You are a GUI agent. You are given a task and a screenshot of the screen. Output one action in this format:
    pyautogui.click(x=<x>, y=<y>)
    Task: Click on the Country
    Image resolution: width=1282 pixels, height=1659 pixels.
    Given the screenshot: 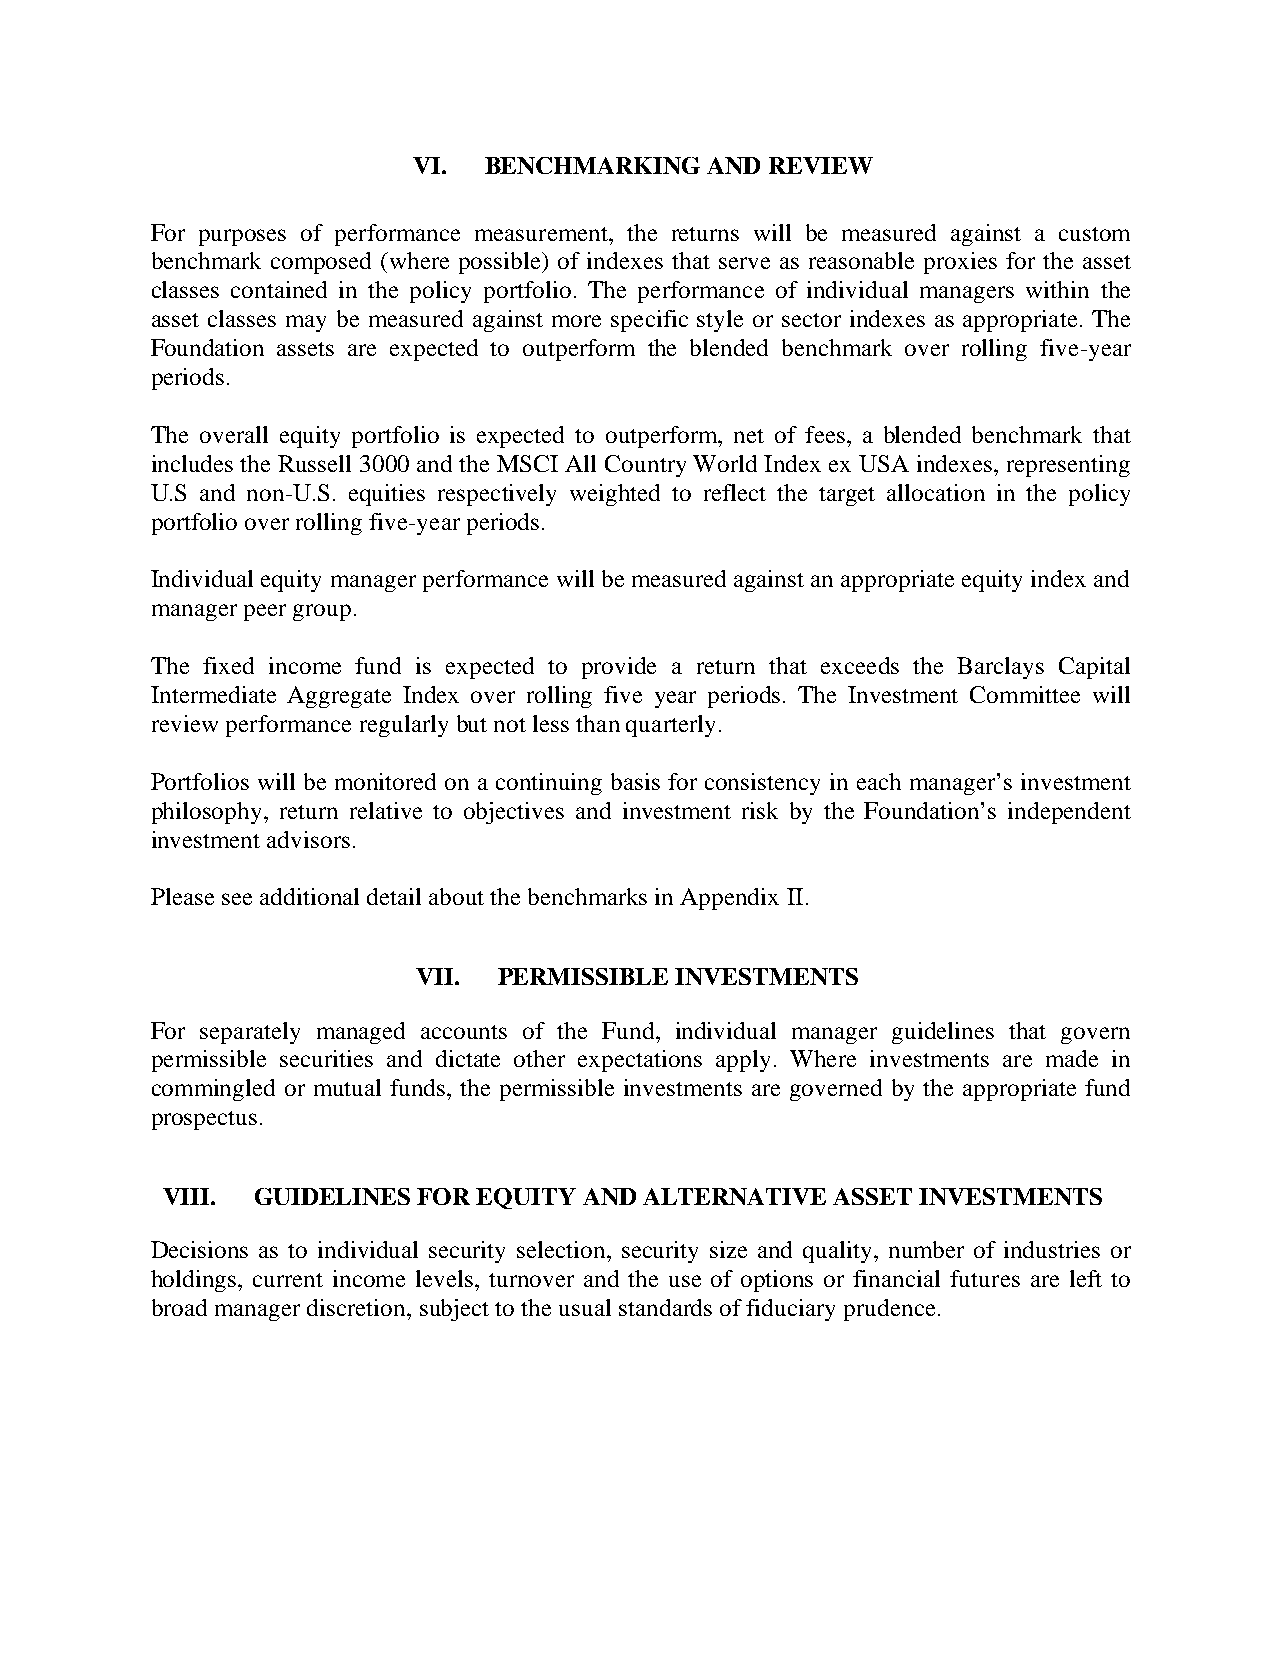 What is the action you would take?
    pyautogui.click(x=645, y=466)
